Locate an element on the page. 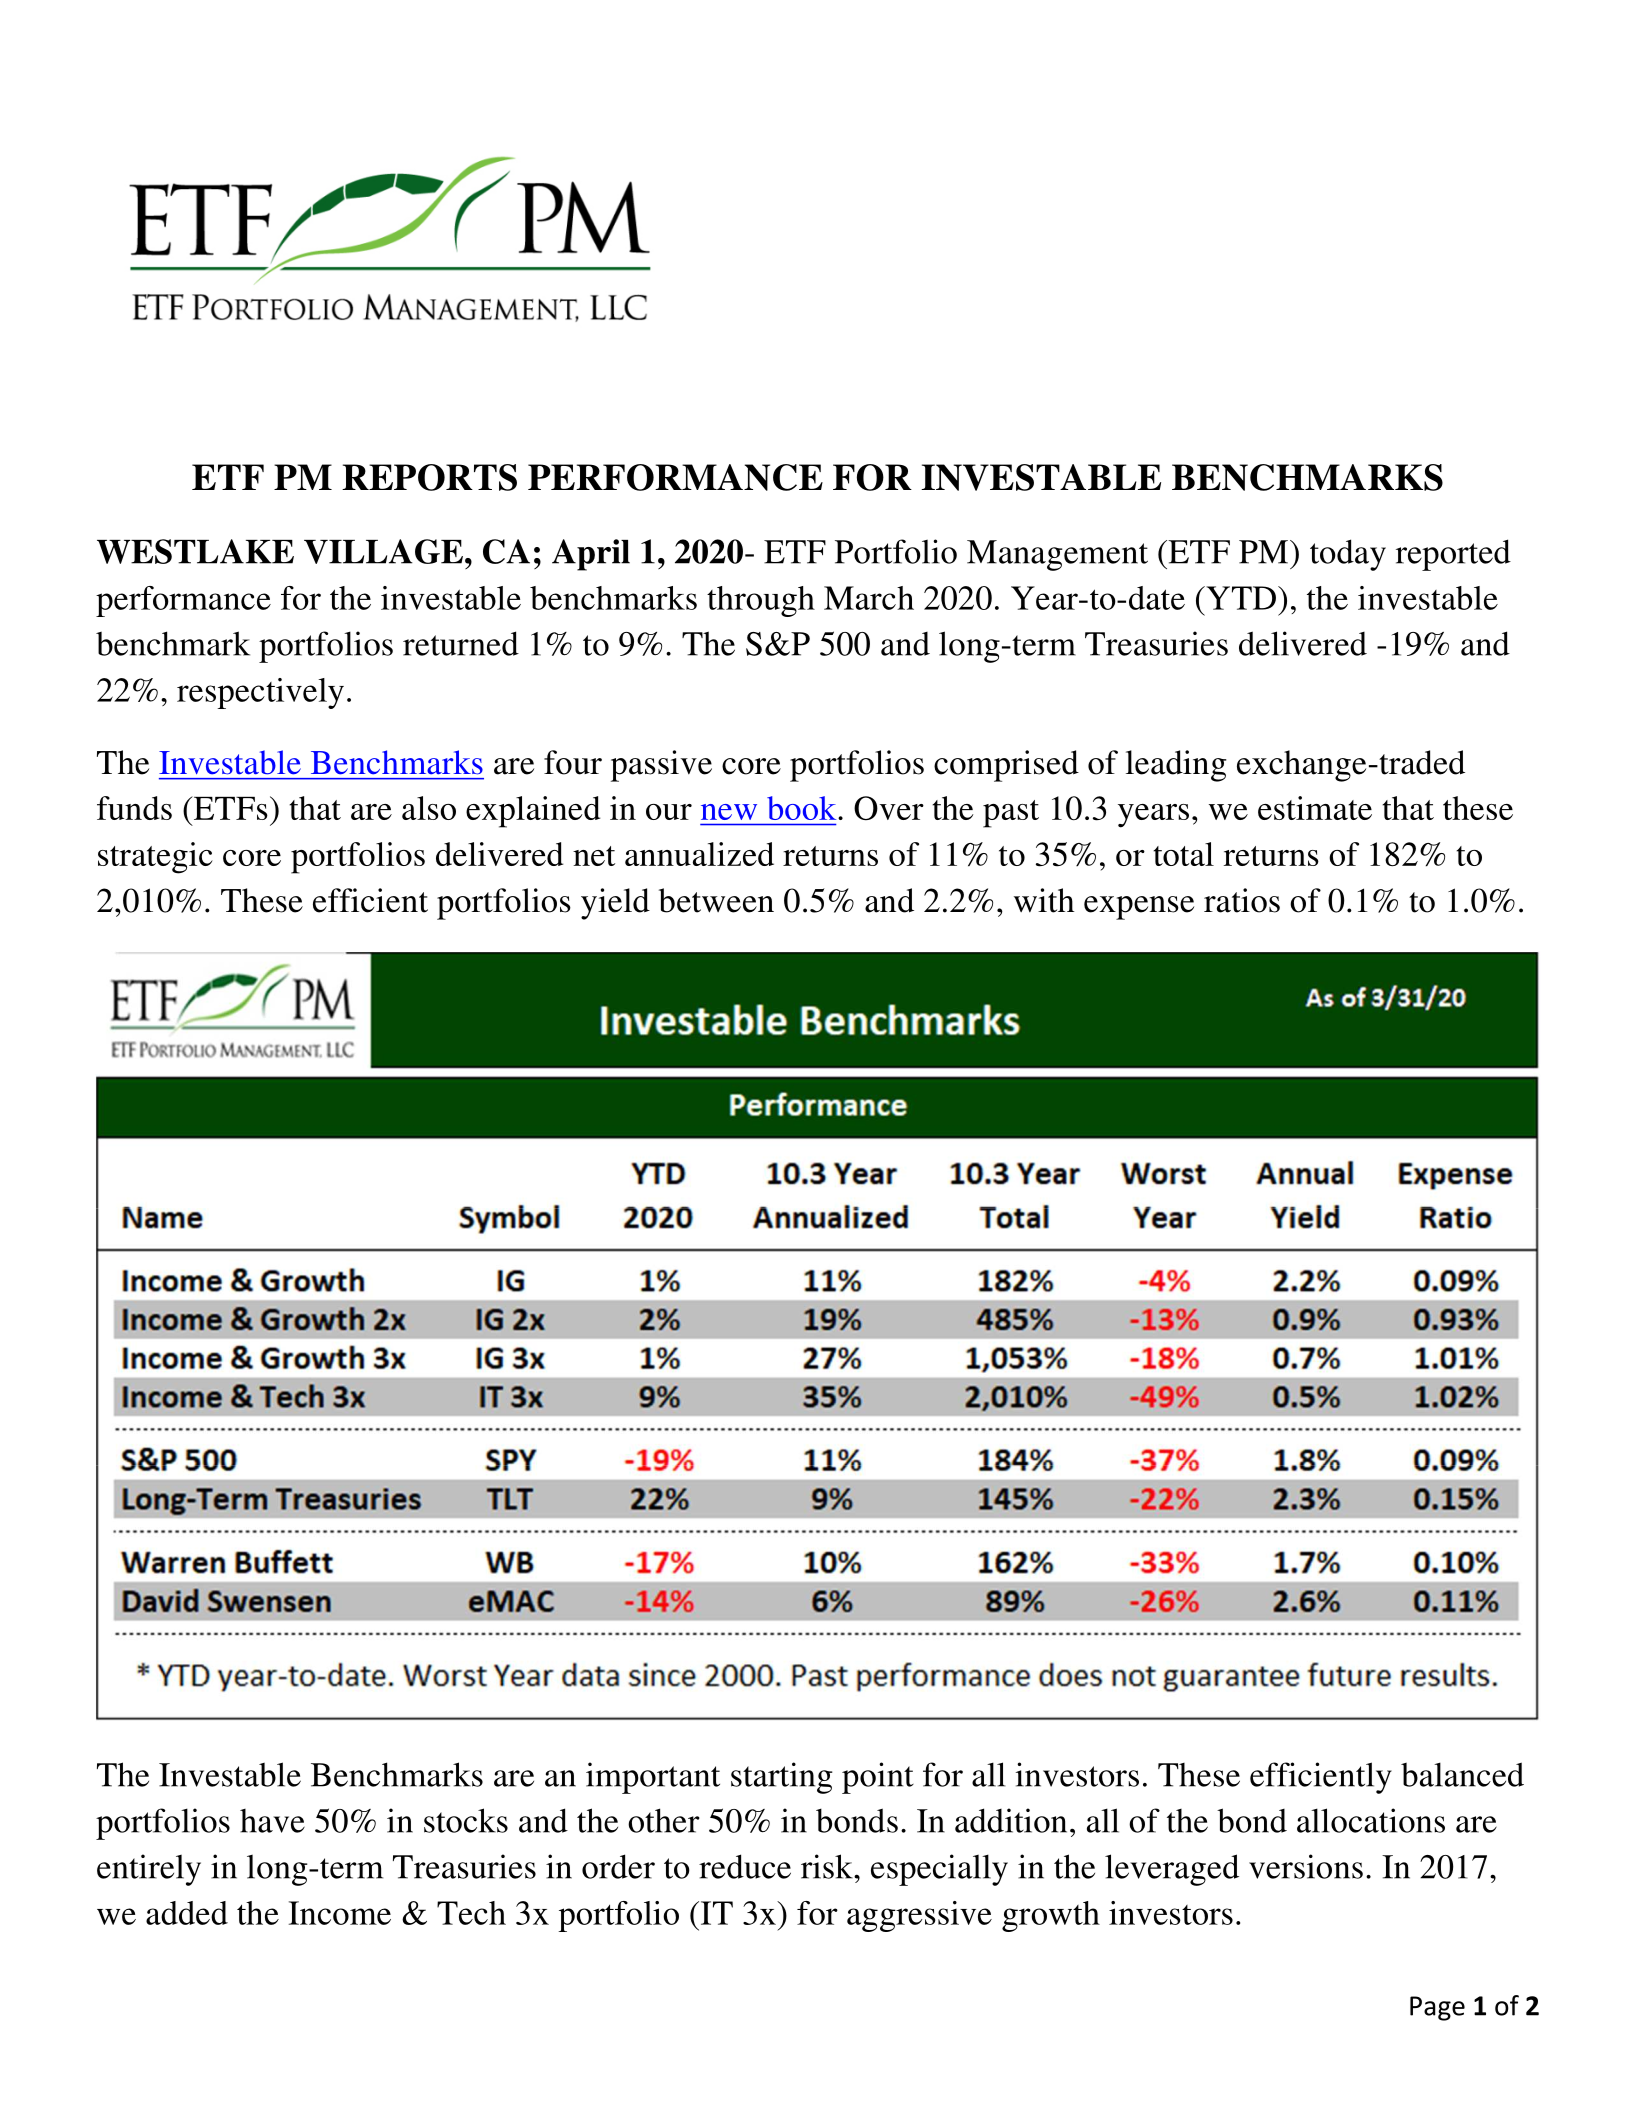  have is located at coordinates (272, 1821).
